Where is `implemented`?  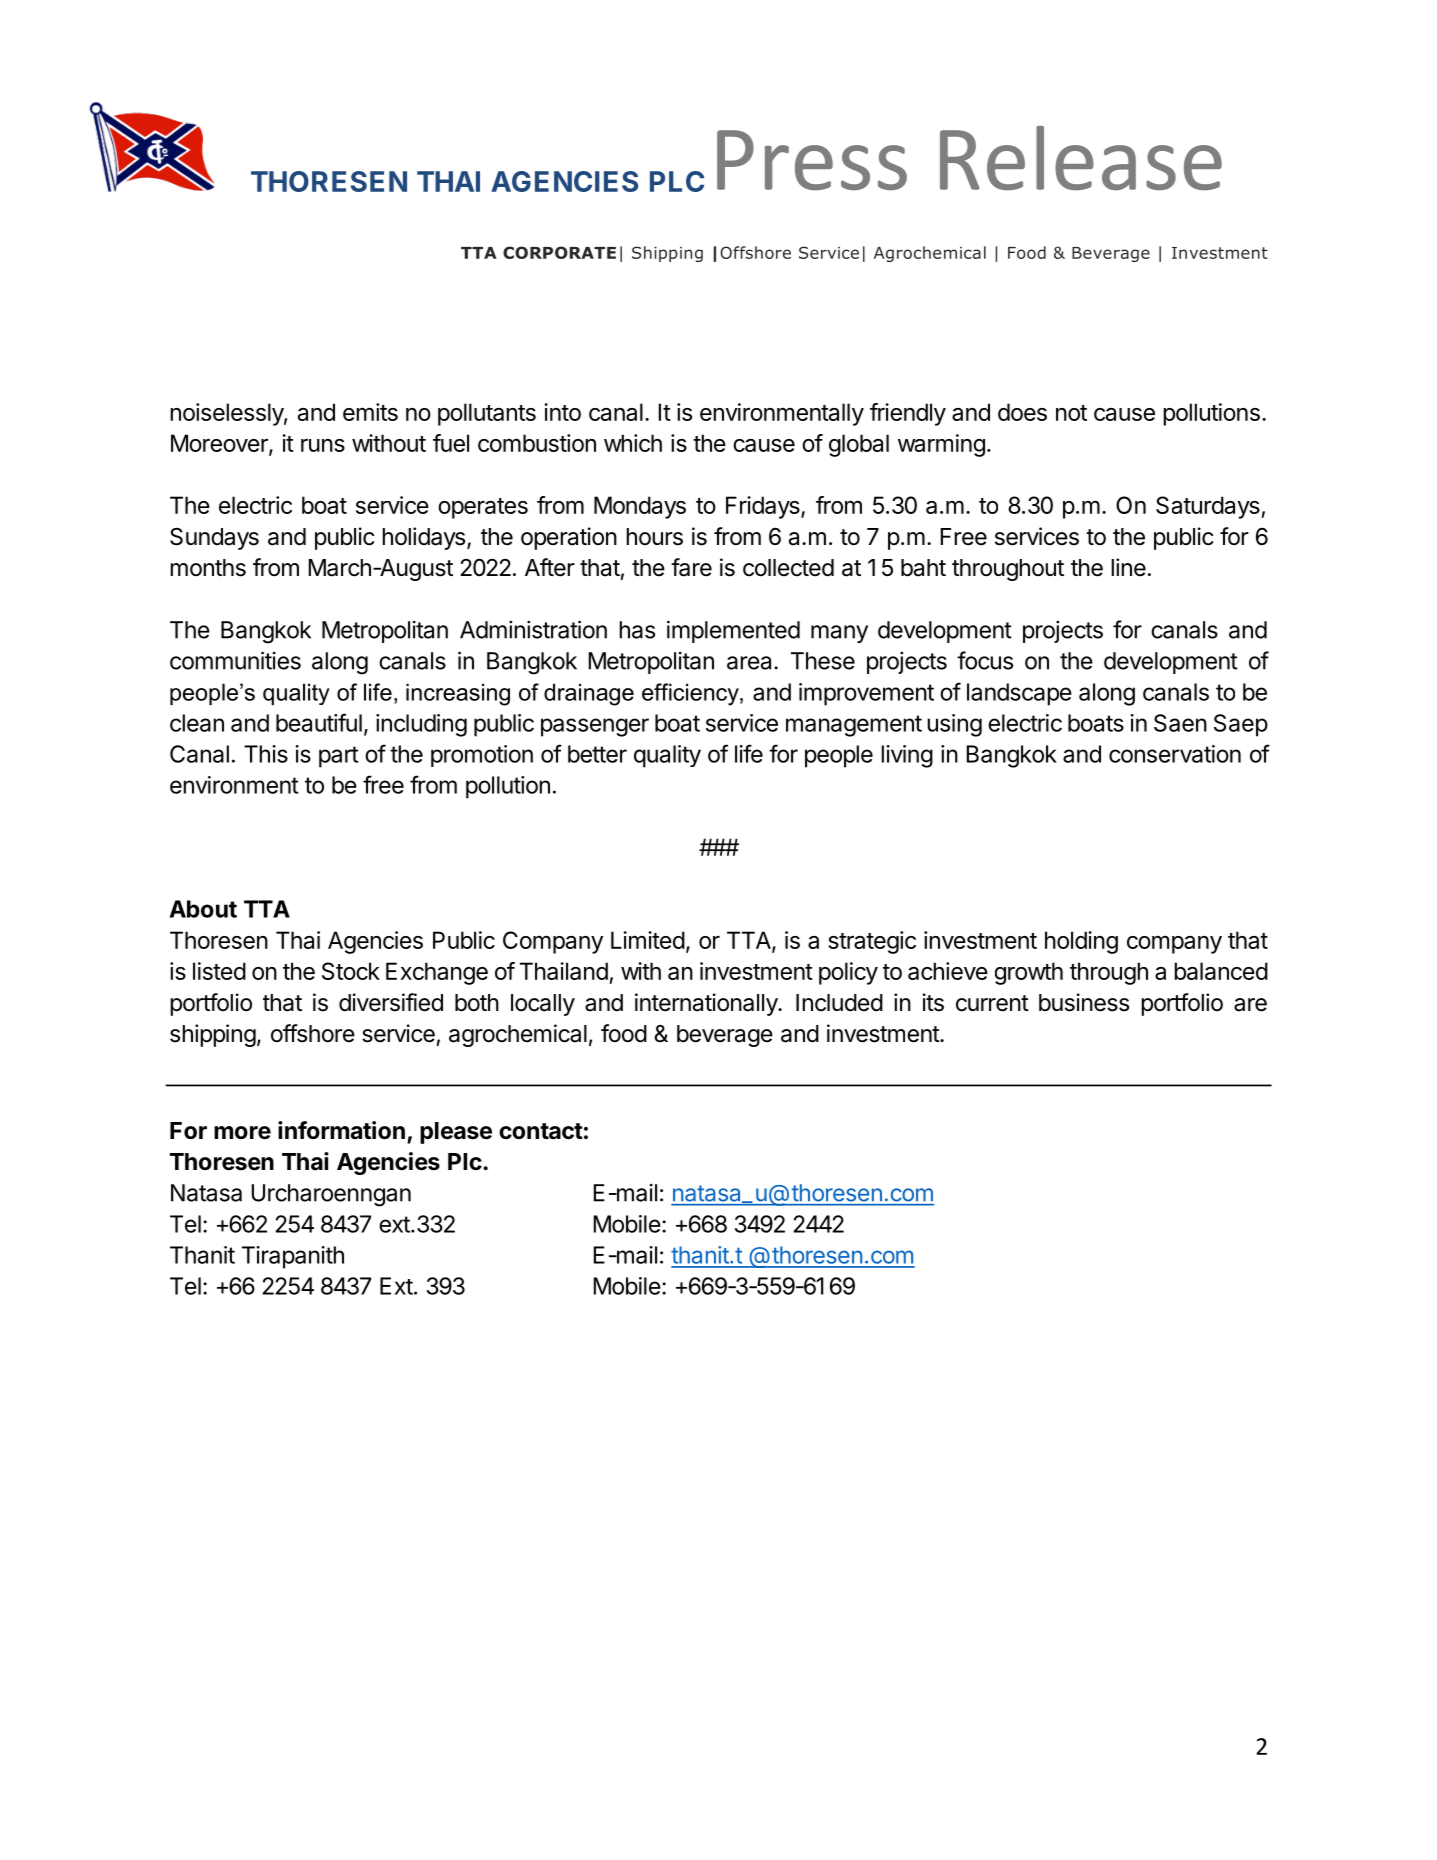 implemented is located at coordinates (733, 631).
